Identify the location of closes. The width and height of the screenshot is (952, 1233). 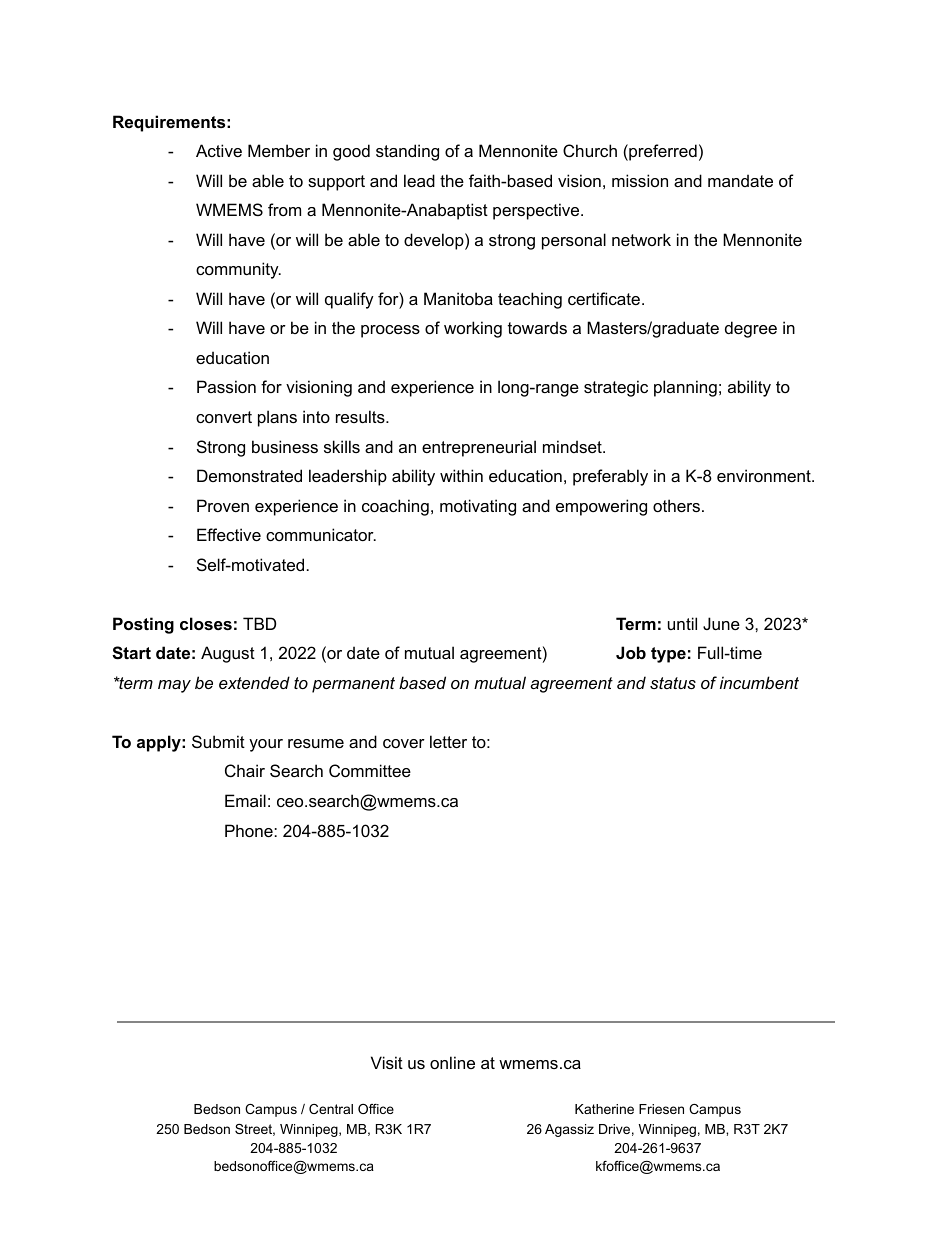
(206, 623).
